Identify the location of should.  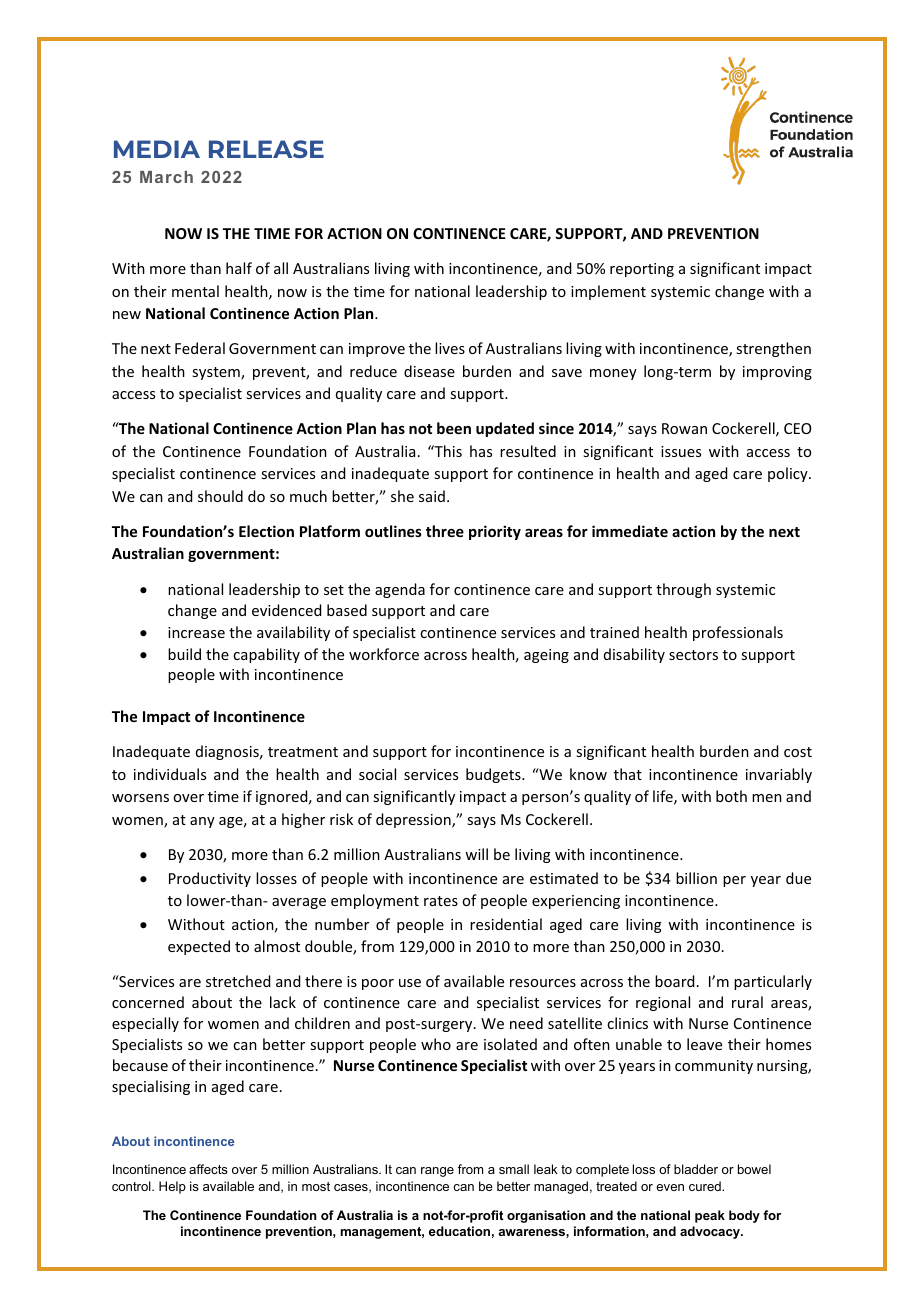
(220, 496).
